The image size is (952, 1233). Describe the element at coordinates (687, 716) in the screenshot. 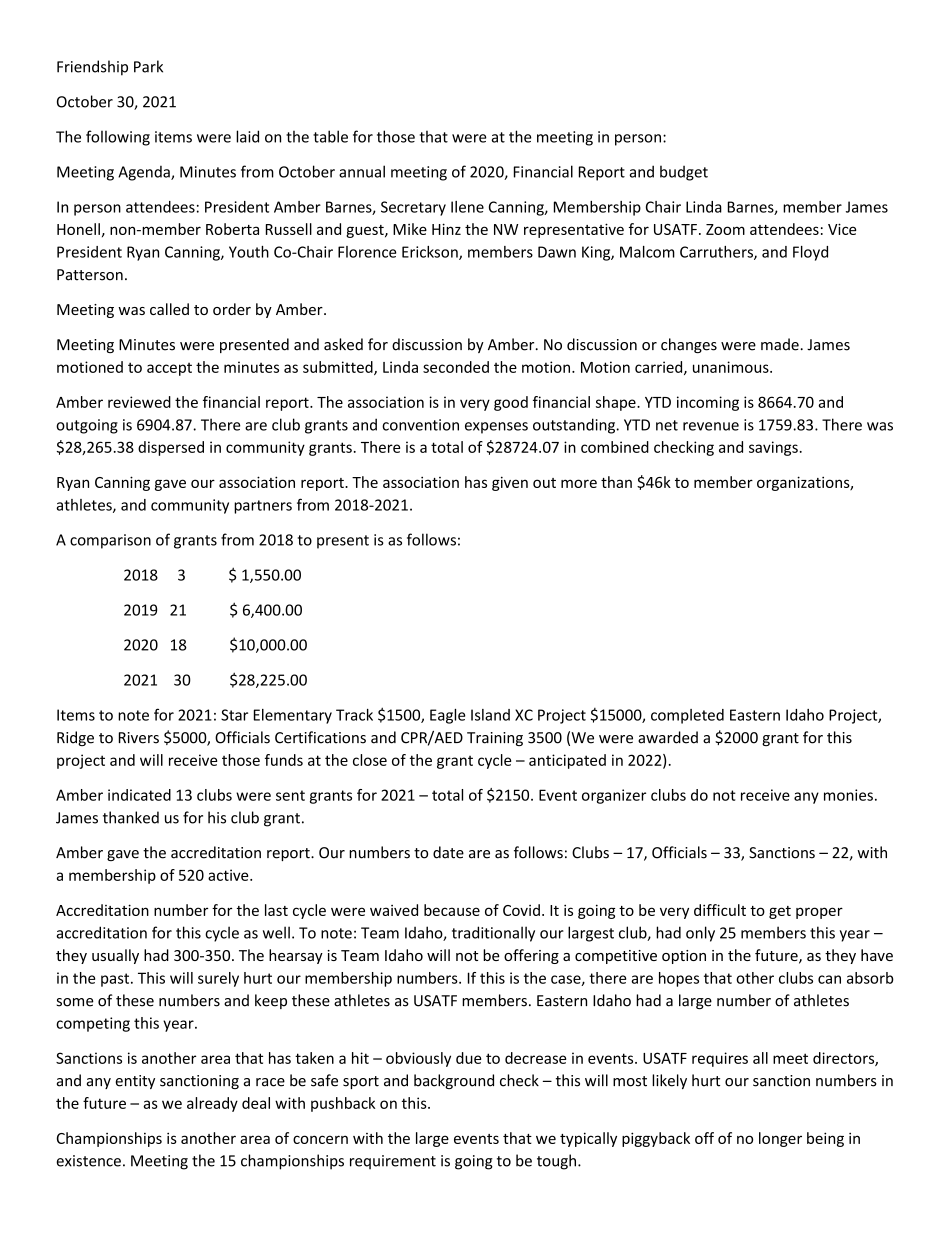

I see `completed` at that location.
